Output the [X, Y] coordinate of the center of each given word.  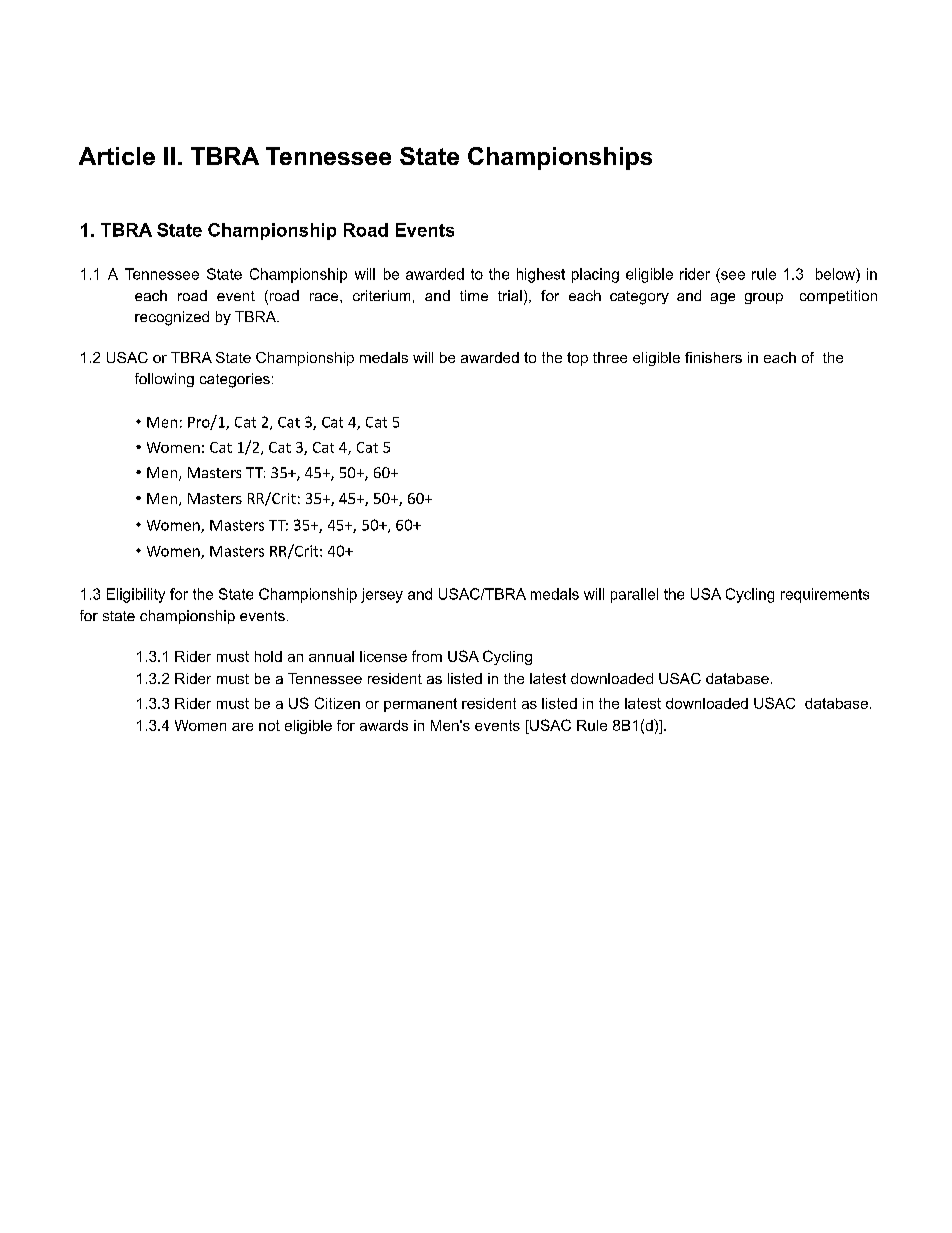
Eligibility [136, 595]
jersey [382, 595]
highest [541, 275]
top [577, 359]
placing [595, 275]
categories [235, 380]
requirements [825, 595]
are [242, 727]
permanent [420, 705]
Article [117, 156]
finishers [713, 357]
